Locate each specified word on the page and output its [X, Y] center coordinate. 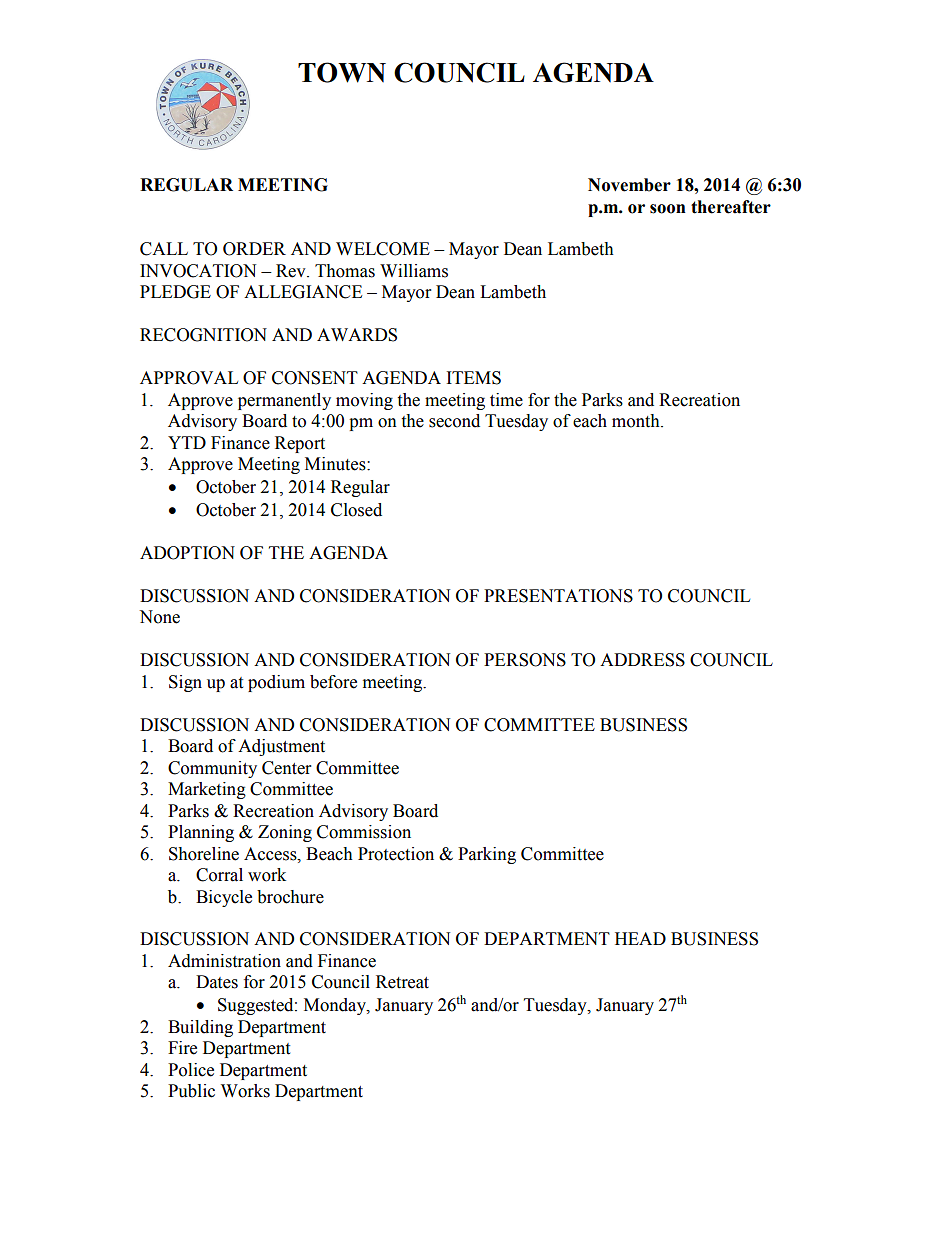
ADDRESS [642, 660]
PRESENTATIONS [558, 596]
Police [191, 1070]
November [629, 185]
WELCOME [383, 249]
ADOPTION [187, 553]
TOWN [342, 72]
